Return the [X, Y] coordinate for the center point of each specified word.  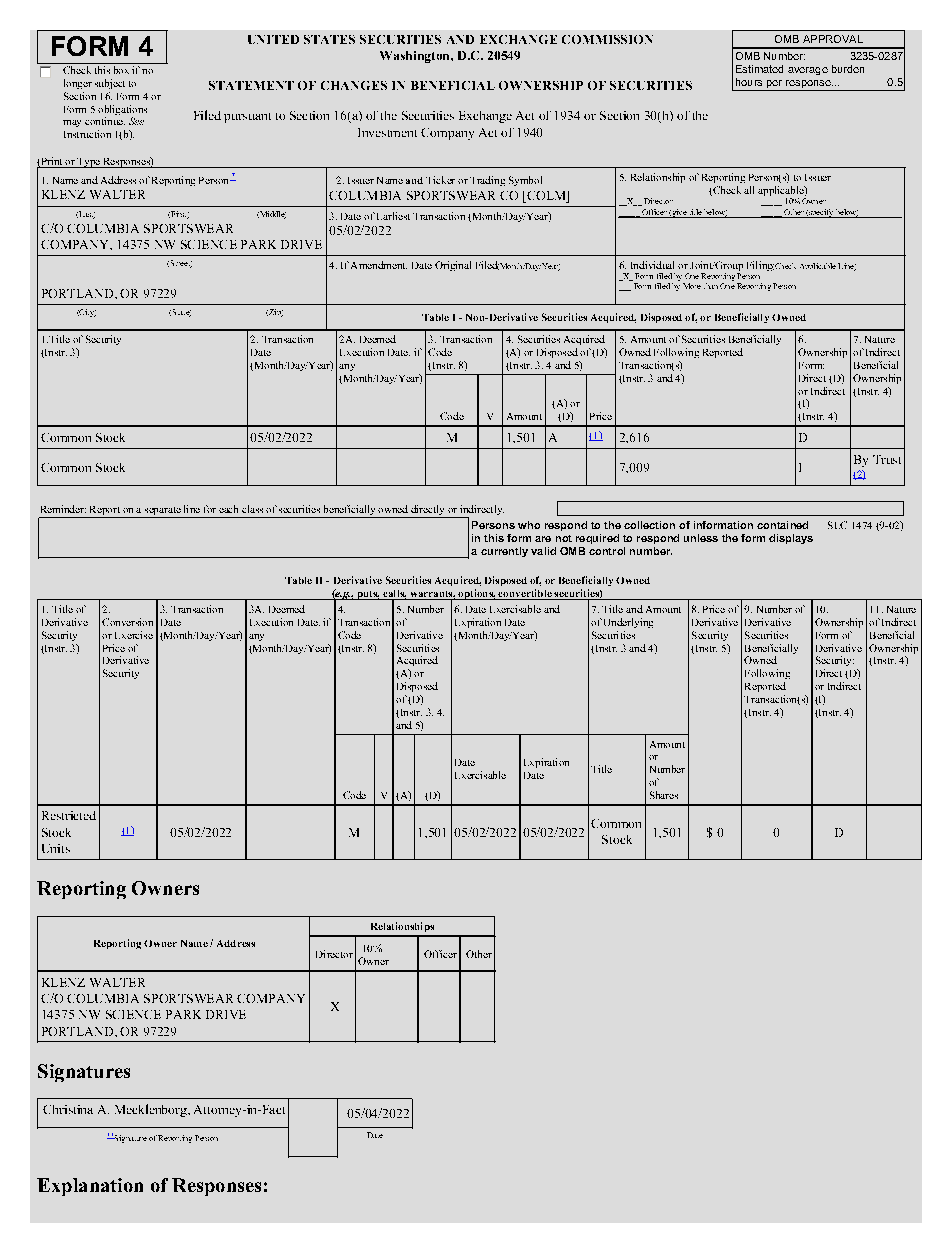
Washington [416, 57]
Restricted [69, 815]
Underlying [628, 623]
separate [163, 512]
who [529, 525]
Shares [664, 795]
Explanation [90, 1187]
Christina [68, 1109]
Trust [887, 459]
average [808, 71]
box [121, 70]
